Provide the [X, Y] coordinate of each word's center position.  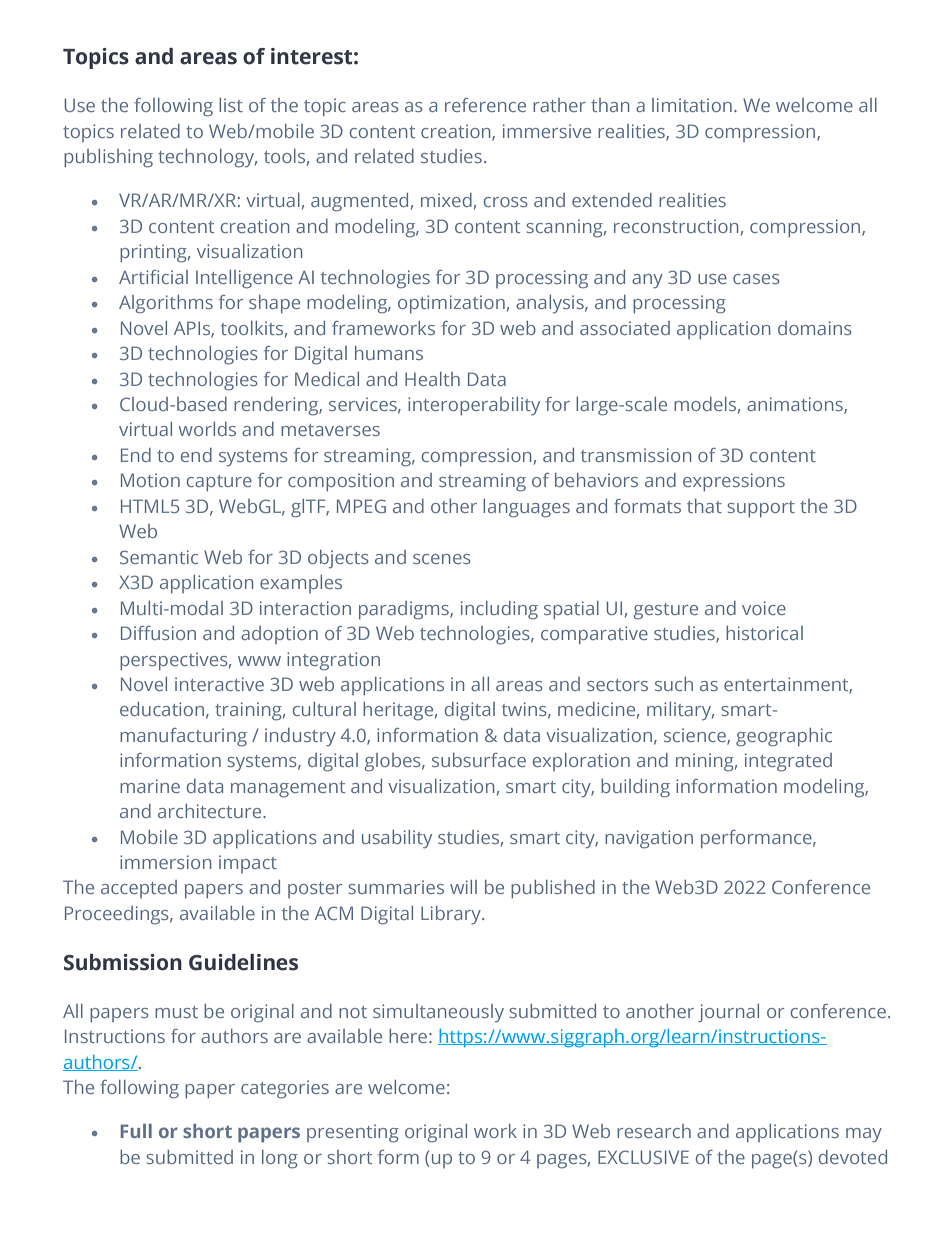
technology [207, 158]
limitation [692, 105]
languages [526, 508]
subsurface [479, 760]
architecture [211, 811]
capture [219, 483]
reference [485, 105]
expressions [734, 482]
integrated [788, 762]
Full [136, 1131]
